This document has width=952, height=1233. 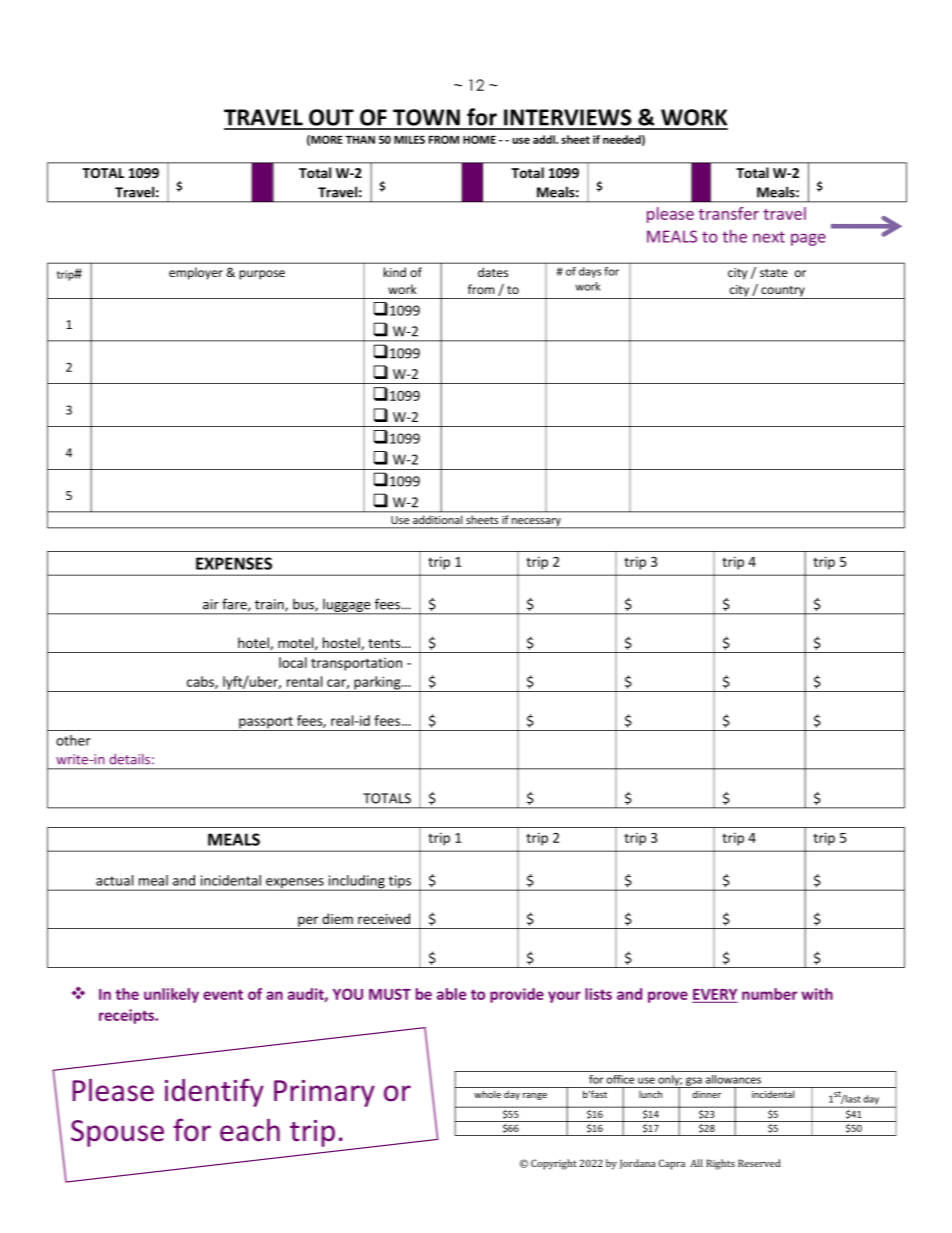 I want to click on employer, so click(x=196, y=273).
